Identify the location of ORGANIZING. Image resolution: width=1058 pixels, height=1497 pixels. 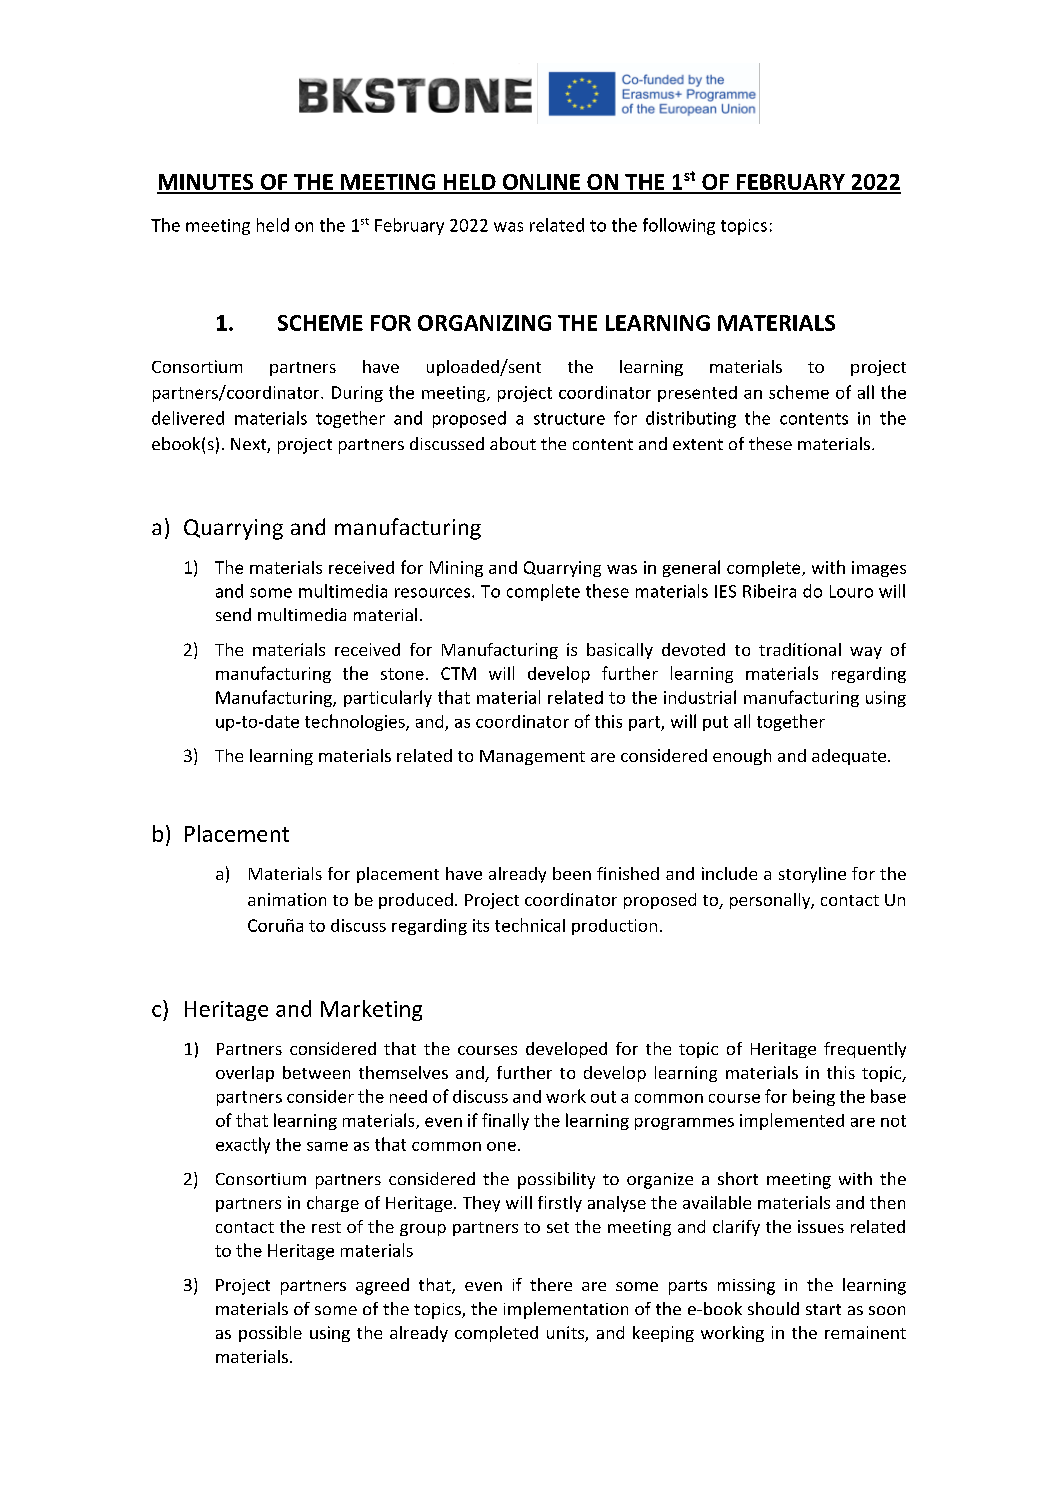
(484, 323).
